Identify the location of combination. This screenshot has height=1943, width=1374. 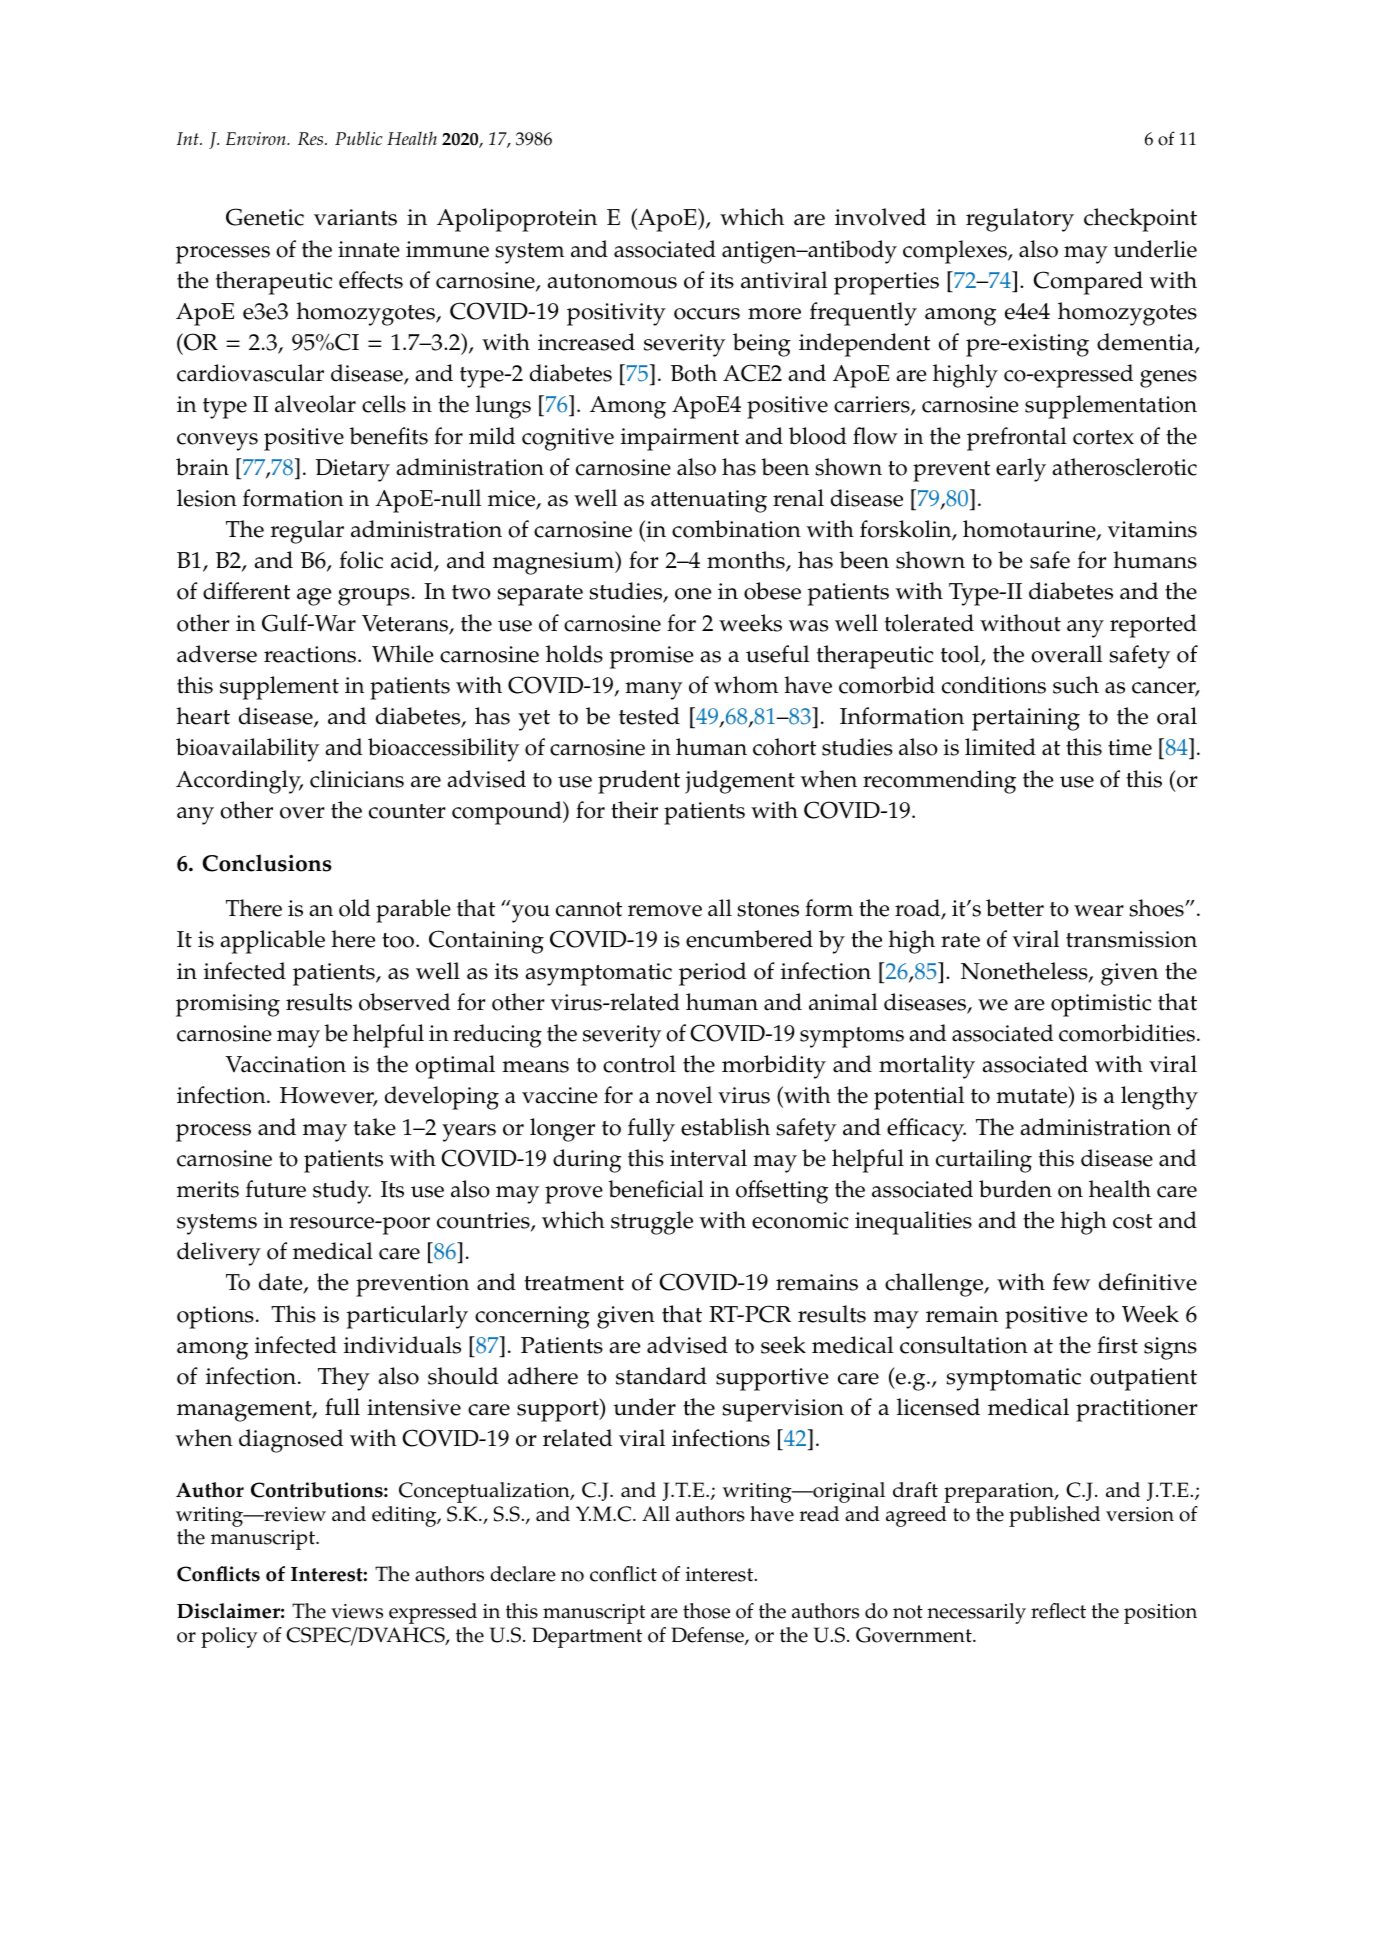
(736, 529).
